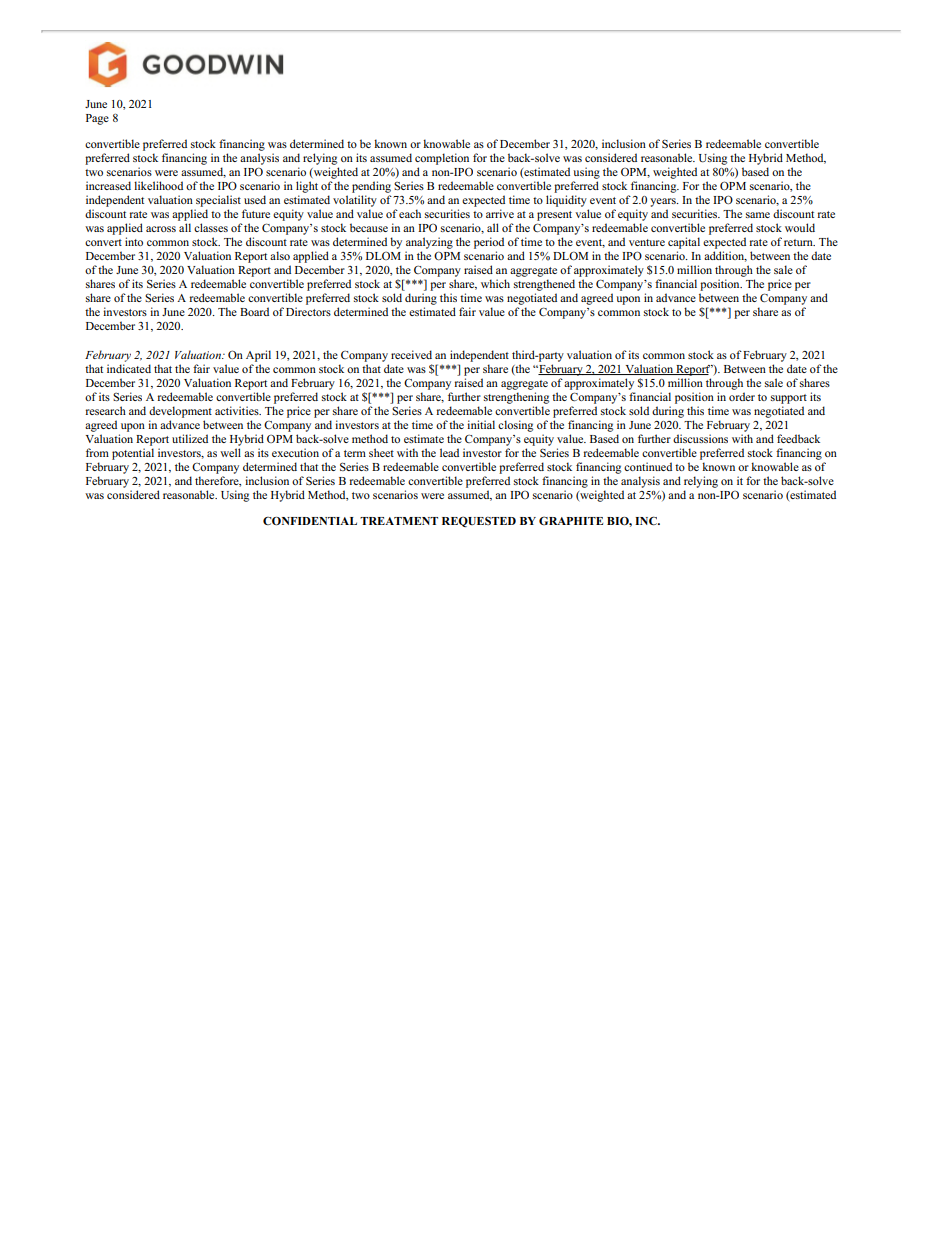  I want to click on years, so click(664, 202).
